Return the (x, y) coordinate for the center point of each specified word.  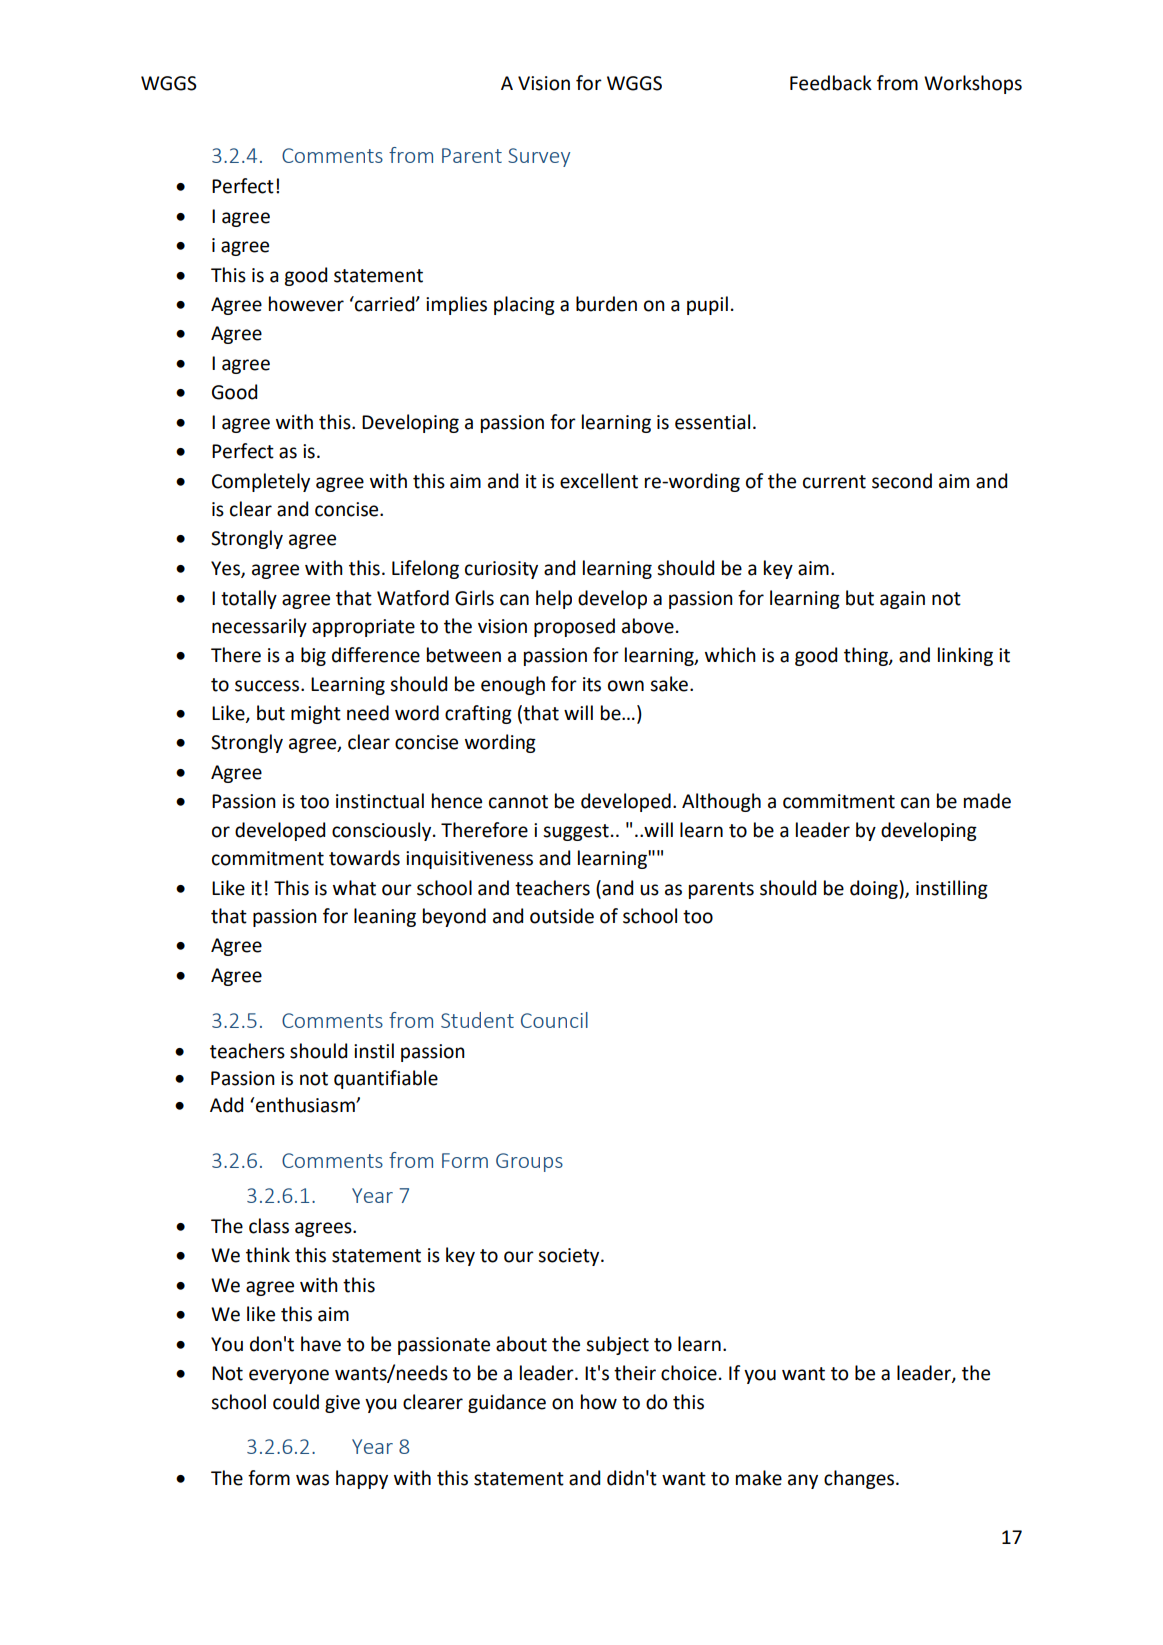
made (987, 801)
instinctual (380, 801)
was (312, 1480)
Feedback (831, 83)
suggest (576, 832)
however (306, 304)
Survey (539, 157)
